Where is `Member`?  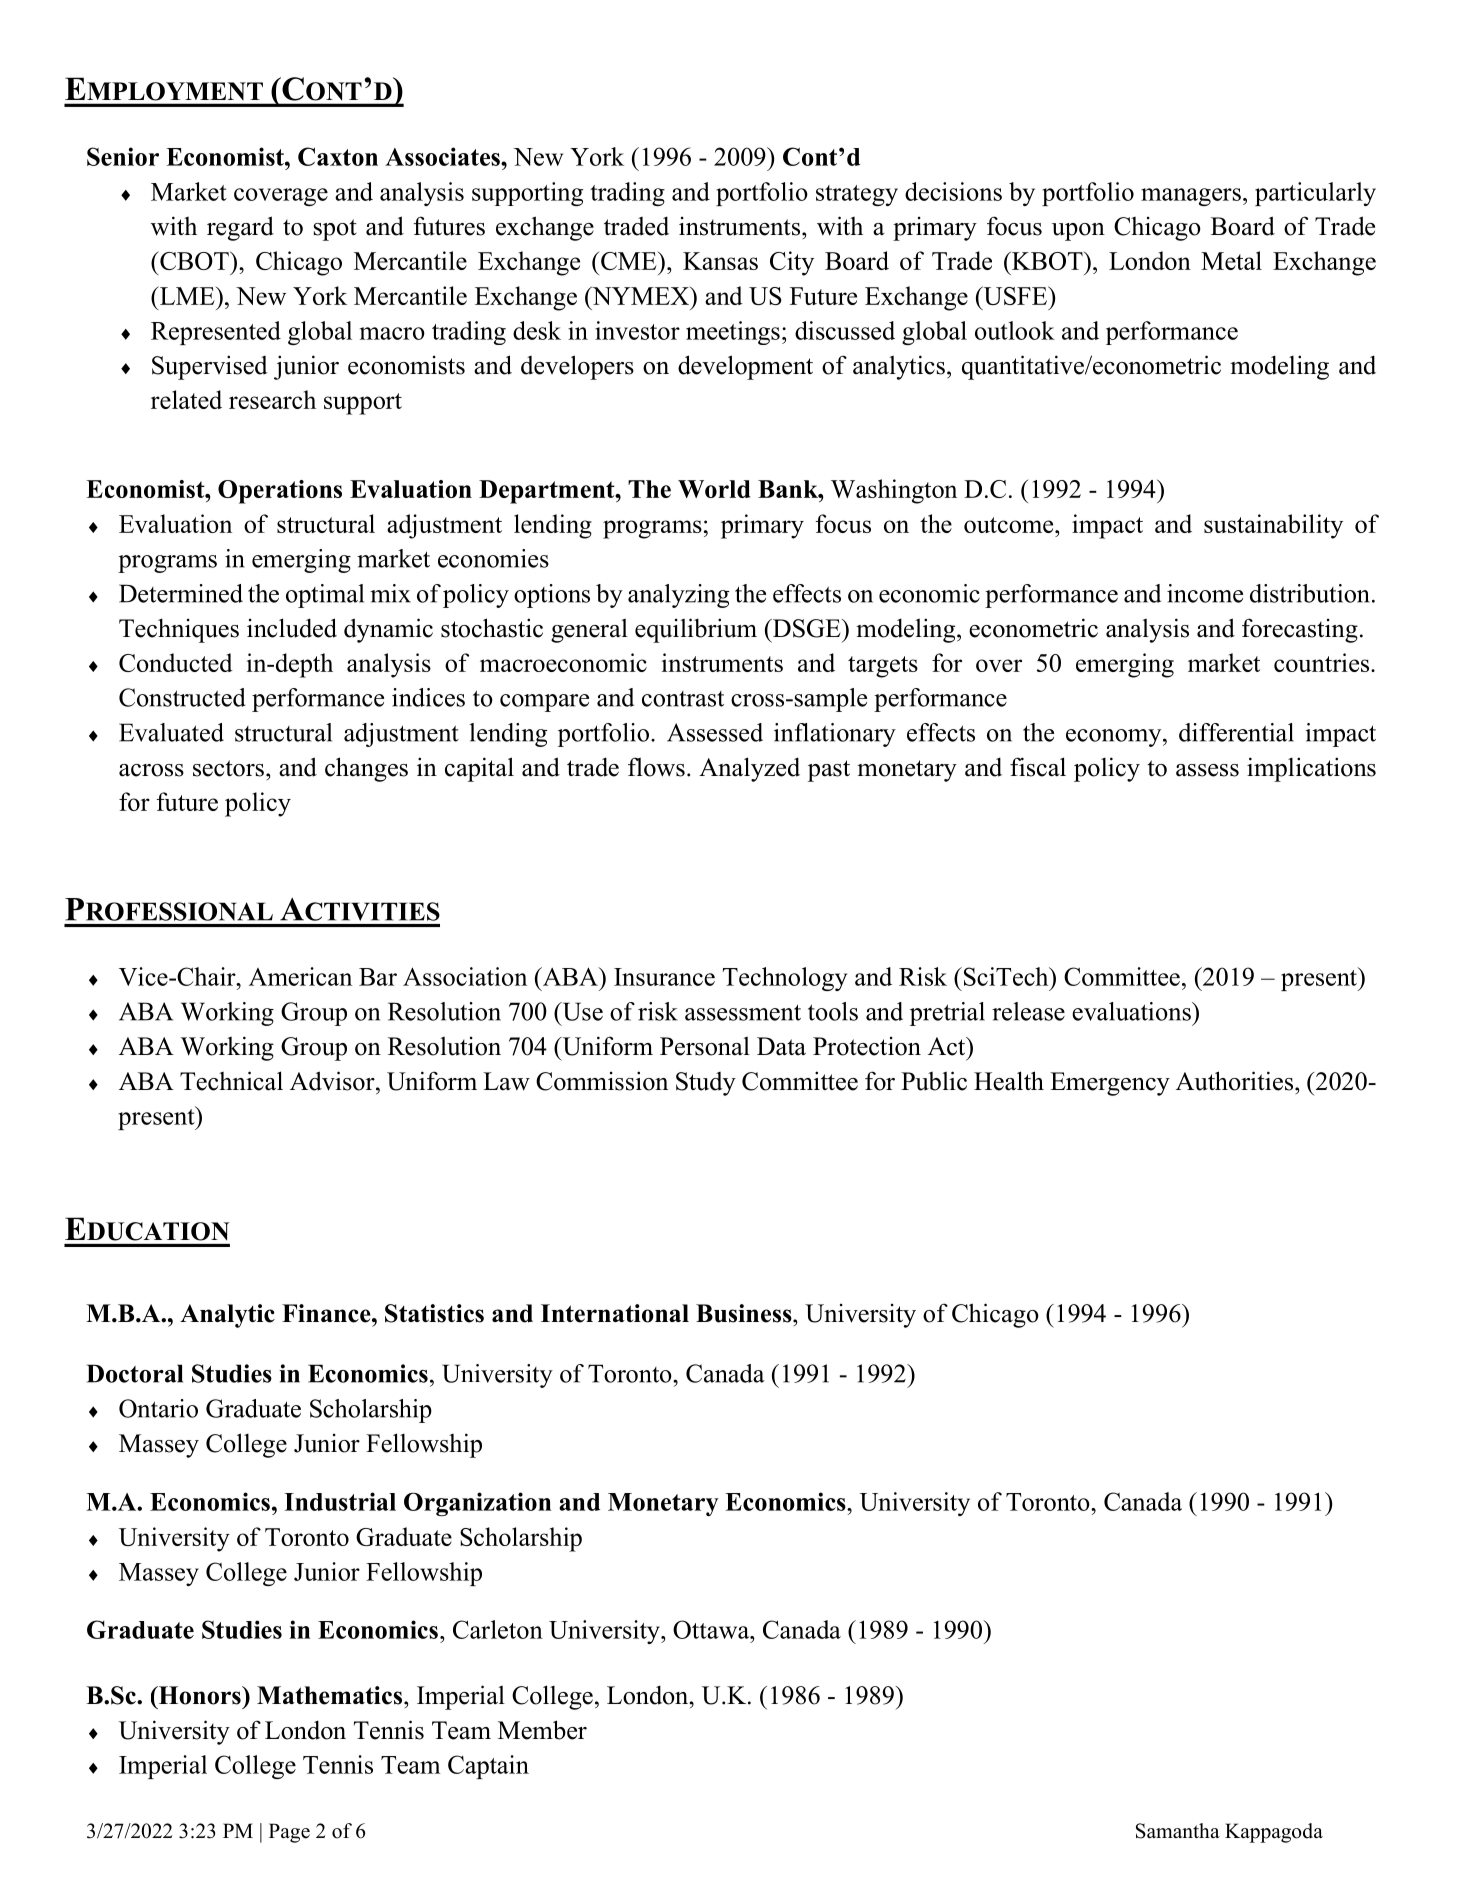
Member is located at coordinates (542, 1730).
